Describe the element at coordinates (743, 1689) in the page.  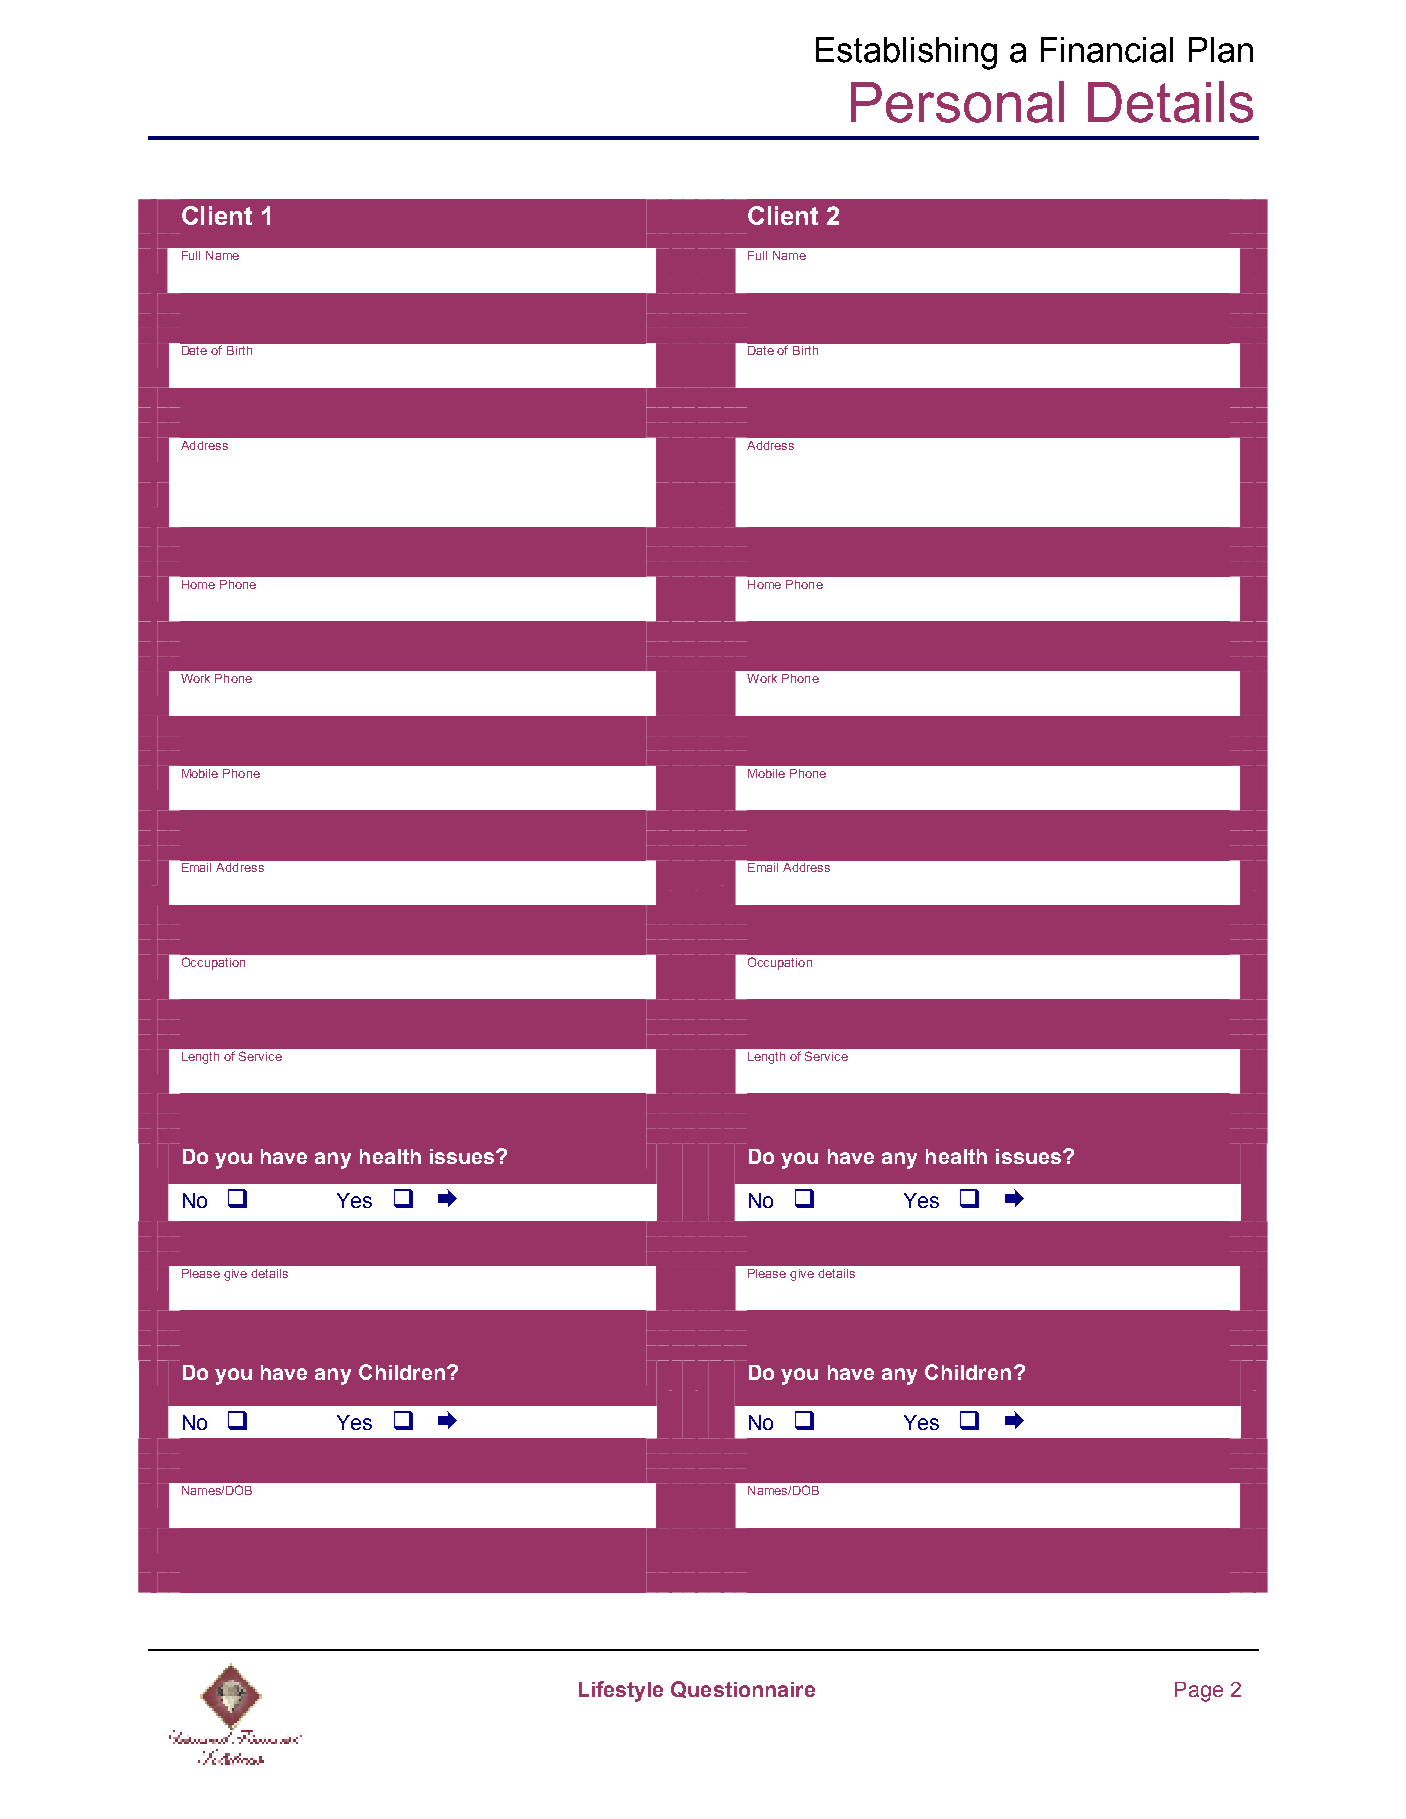
I see `Questionnaire` at that location.
